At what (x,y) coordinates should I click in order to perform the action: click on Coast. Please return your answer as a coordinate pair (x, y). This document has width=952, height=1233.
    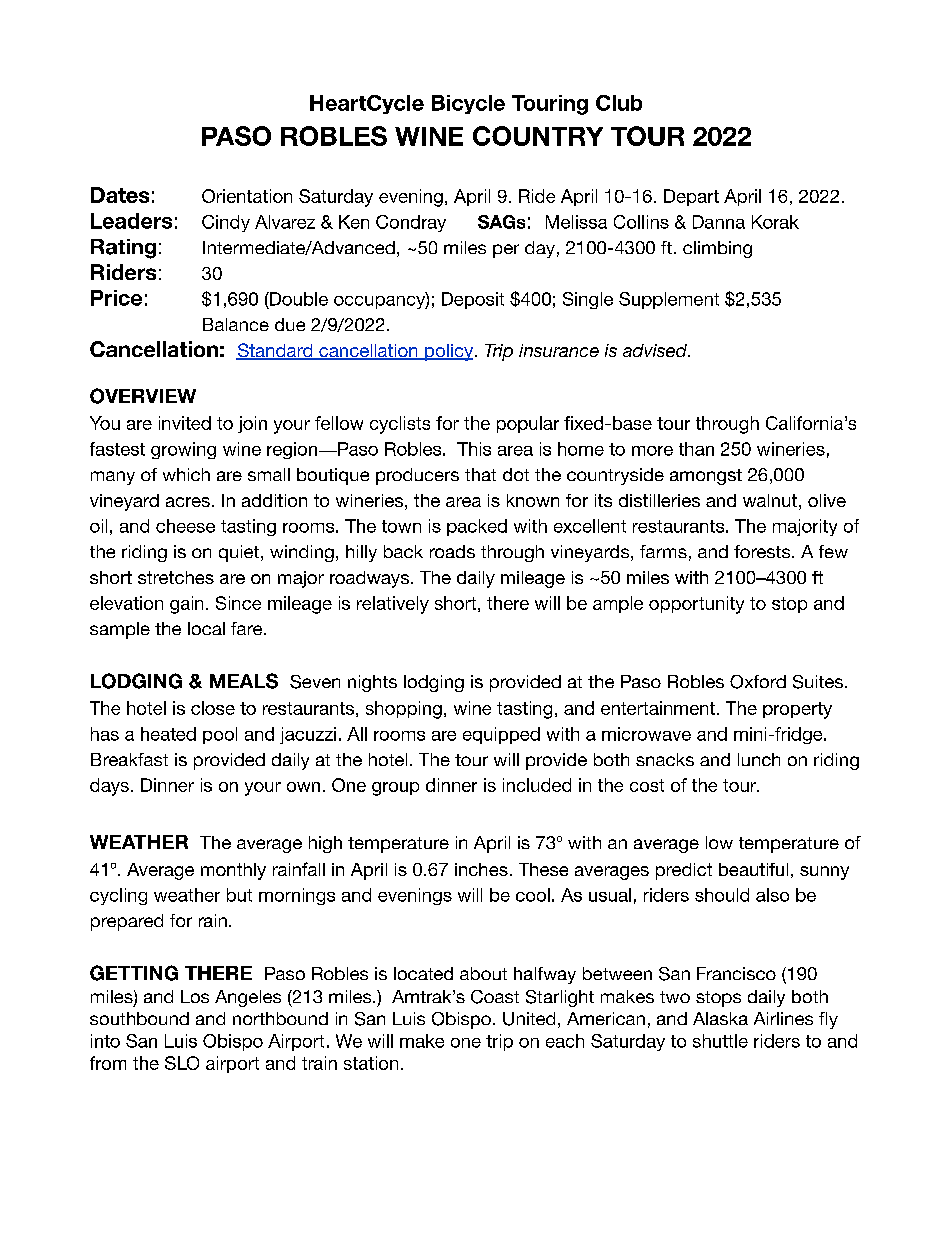
    Looking at the image, I should click on (495, 997).
